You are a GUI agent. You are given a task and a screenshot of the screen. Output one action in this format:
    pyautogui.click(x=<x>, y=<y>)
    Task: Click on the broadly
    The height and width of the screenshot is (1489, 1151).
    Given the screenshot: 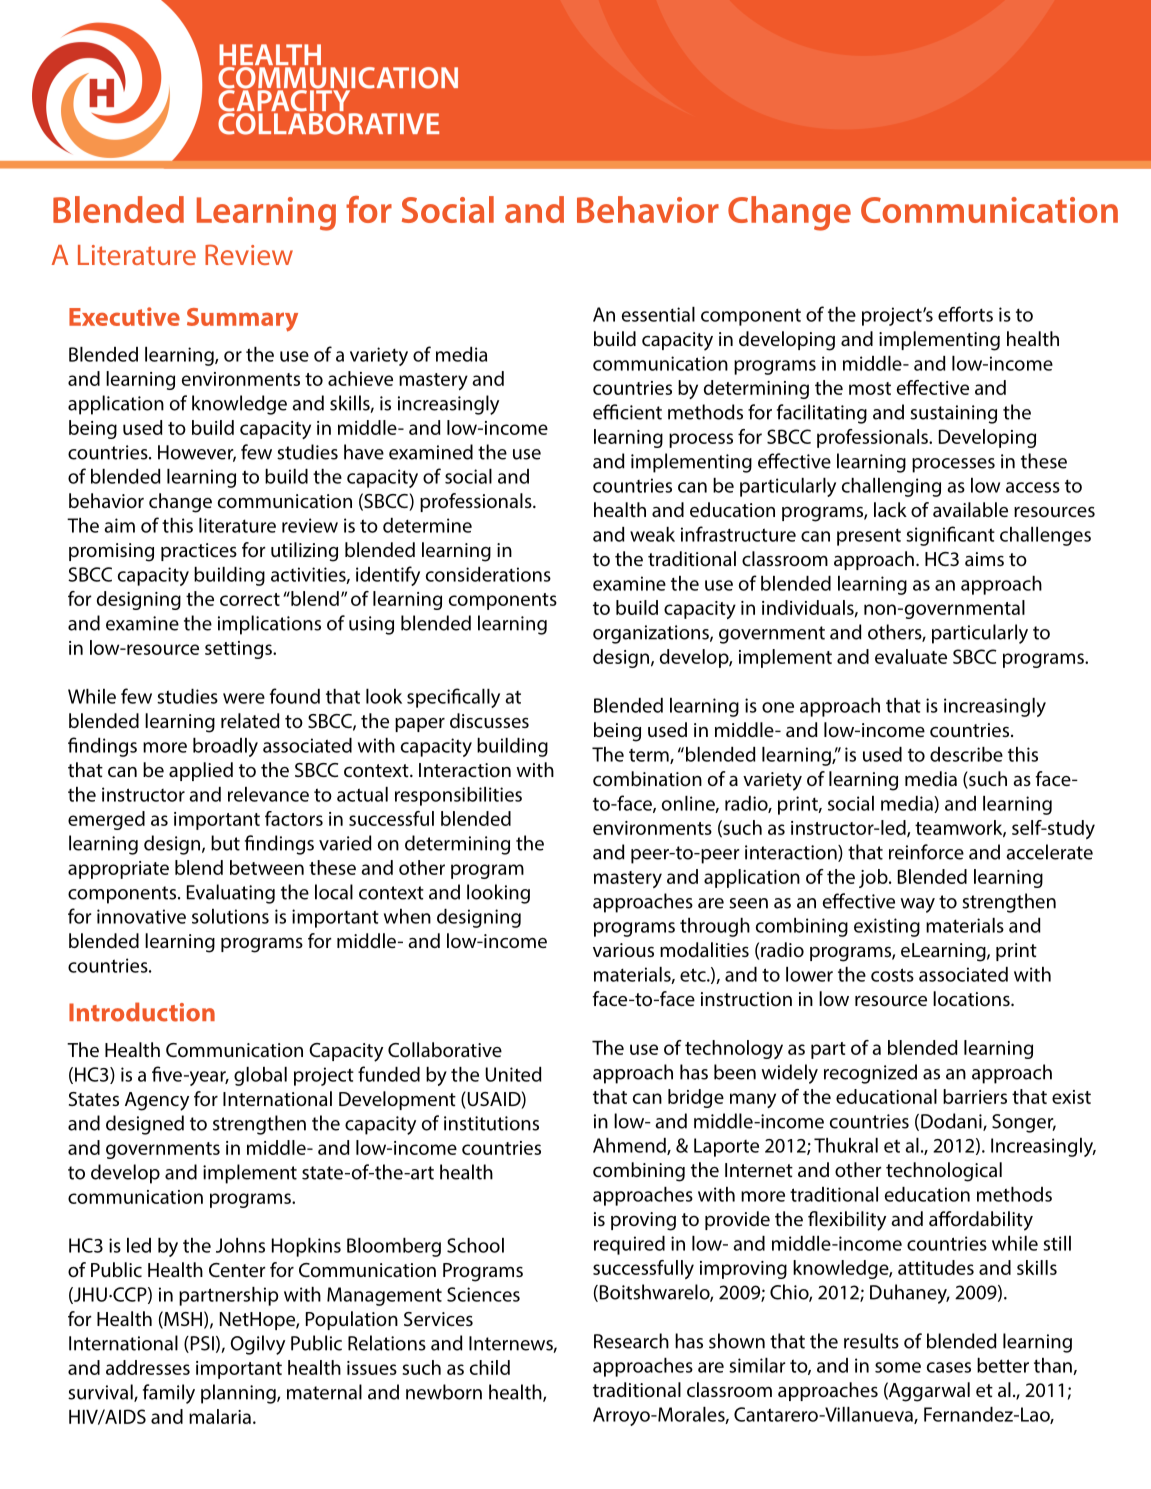 What is the action you would take?
    pyautogui.click(x=225, y=747)
